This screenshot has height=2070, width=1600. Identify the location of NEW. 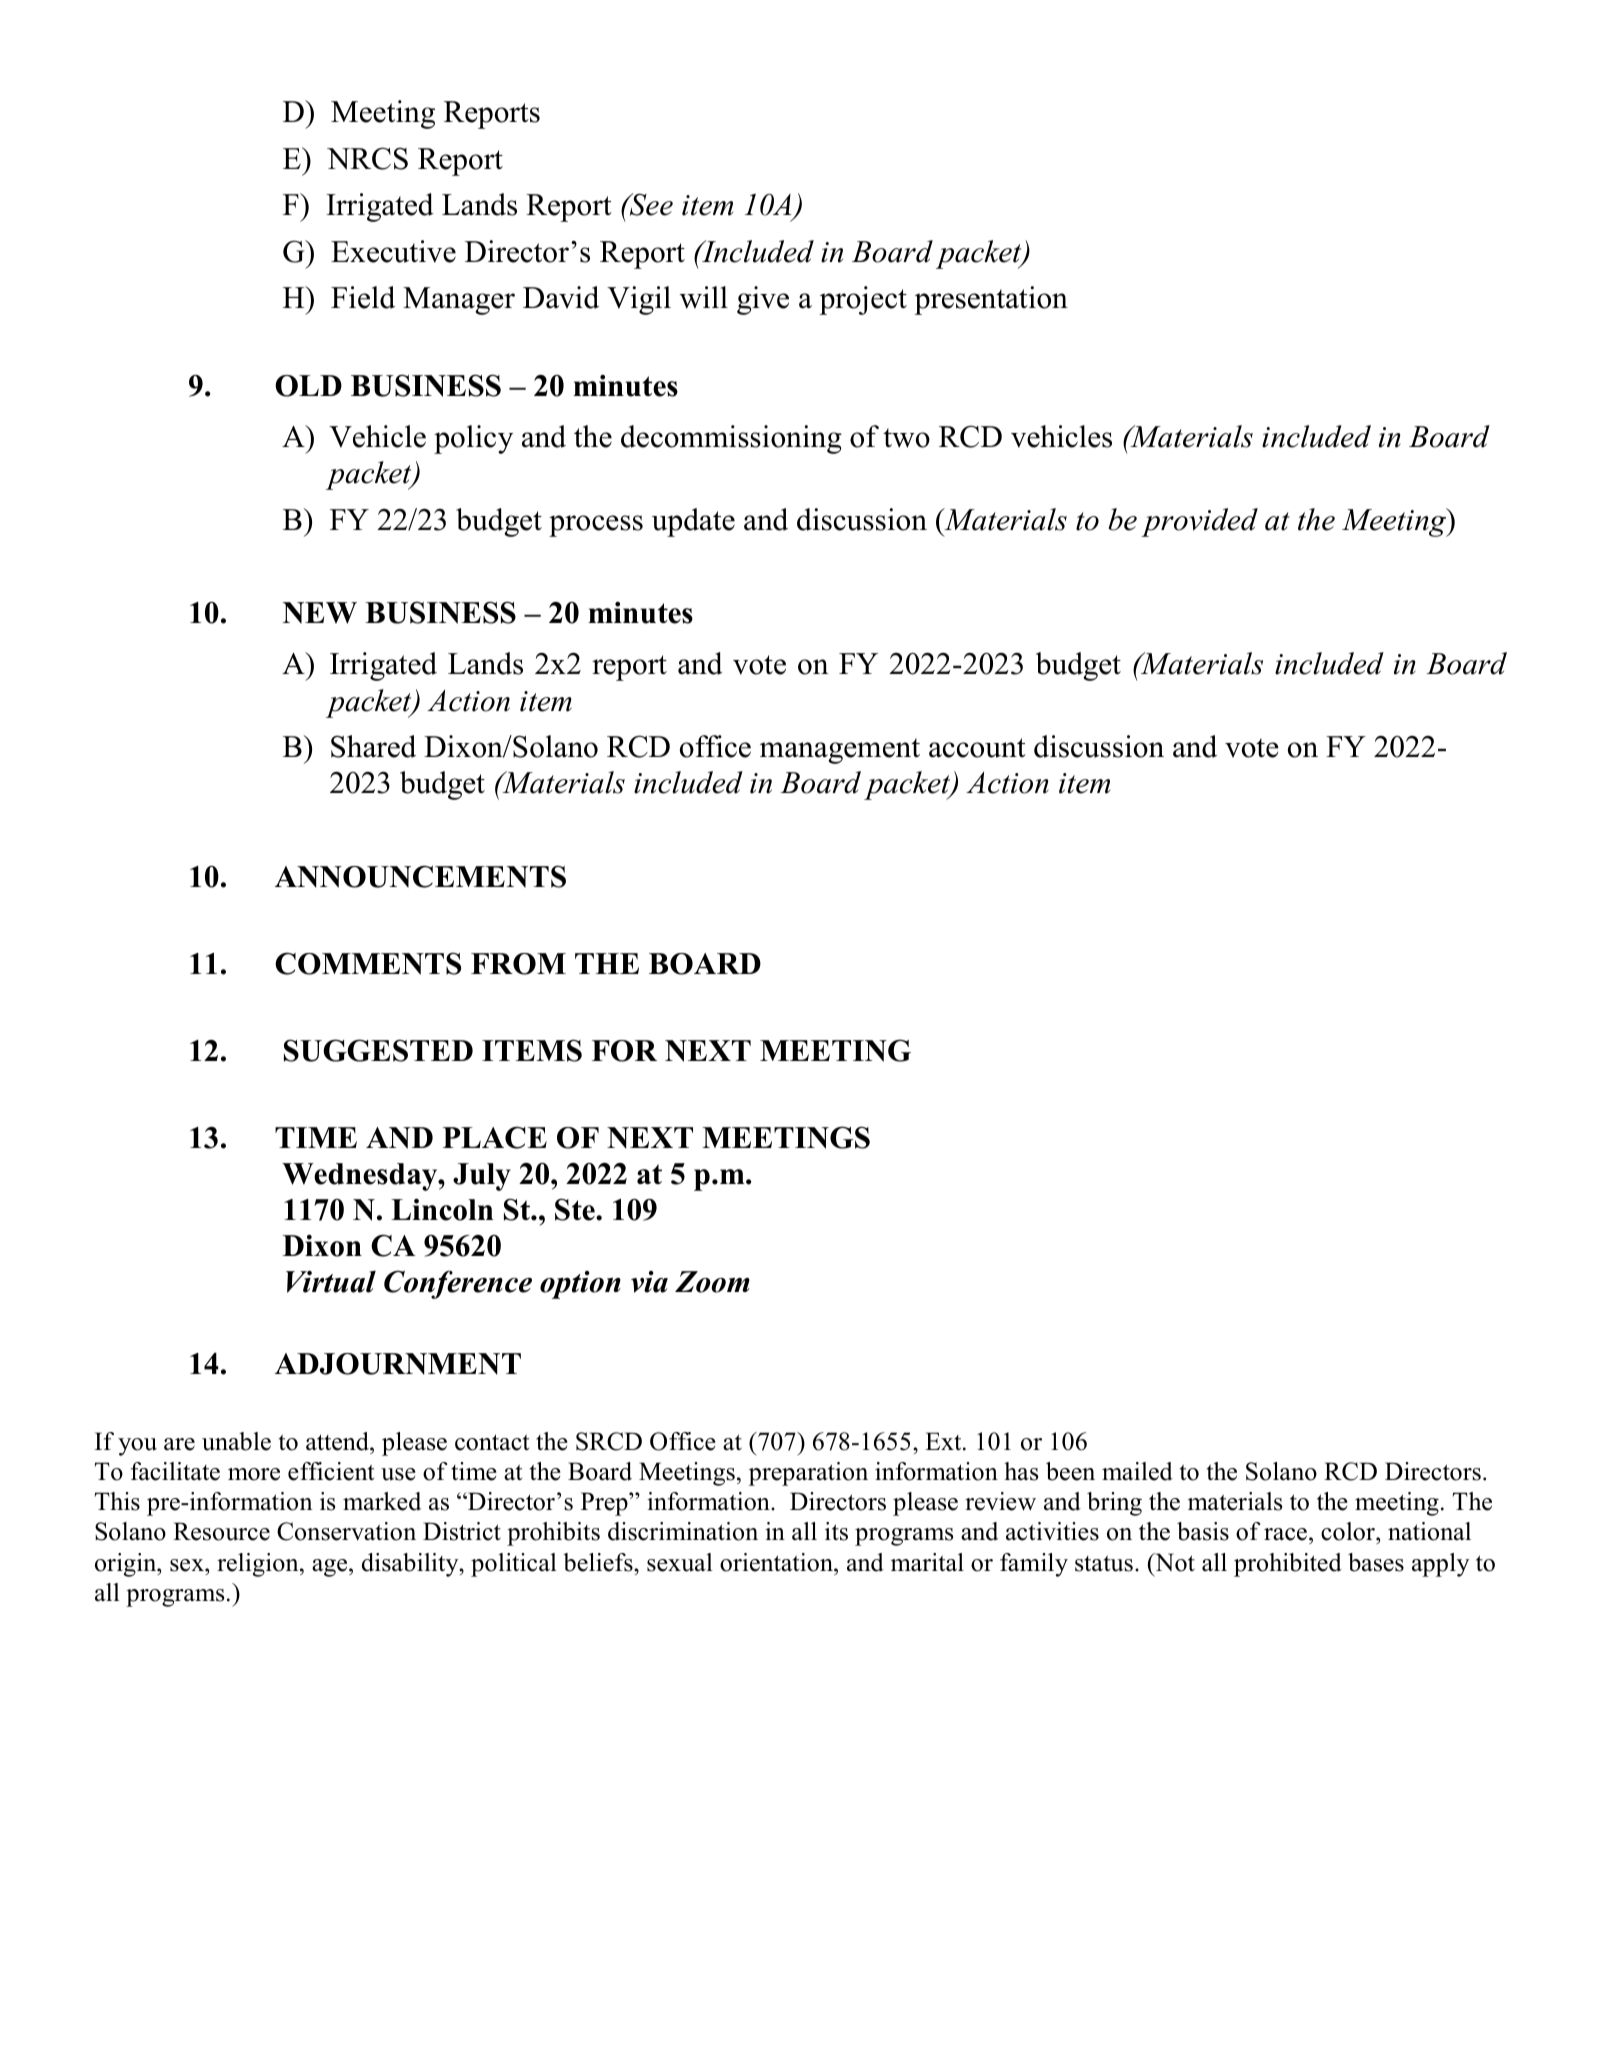
(320, 613).
